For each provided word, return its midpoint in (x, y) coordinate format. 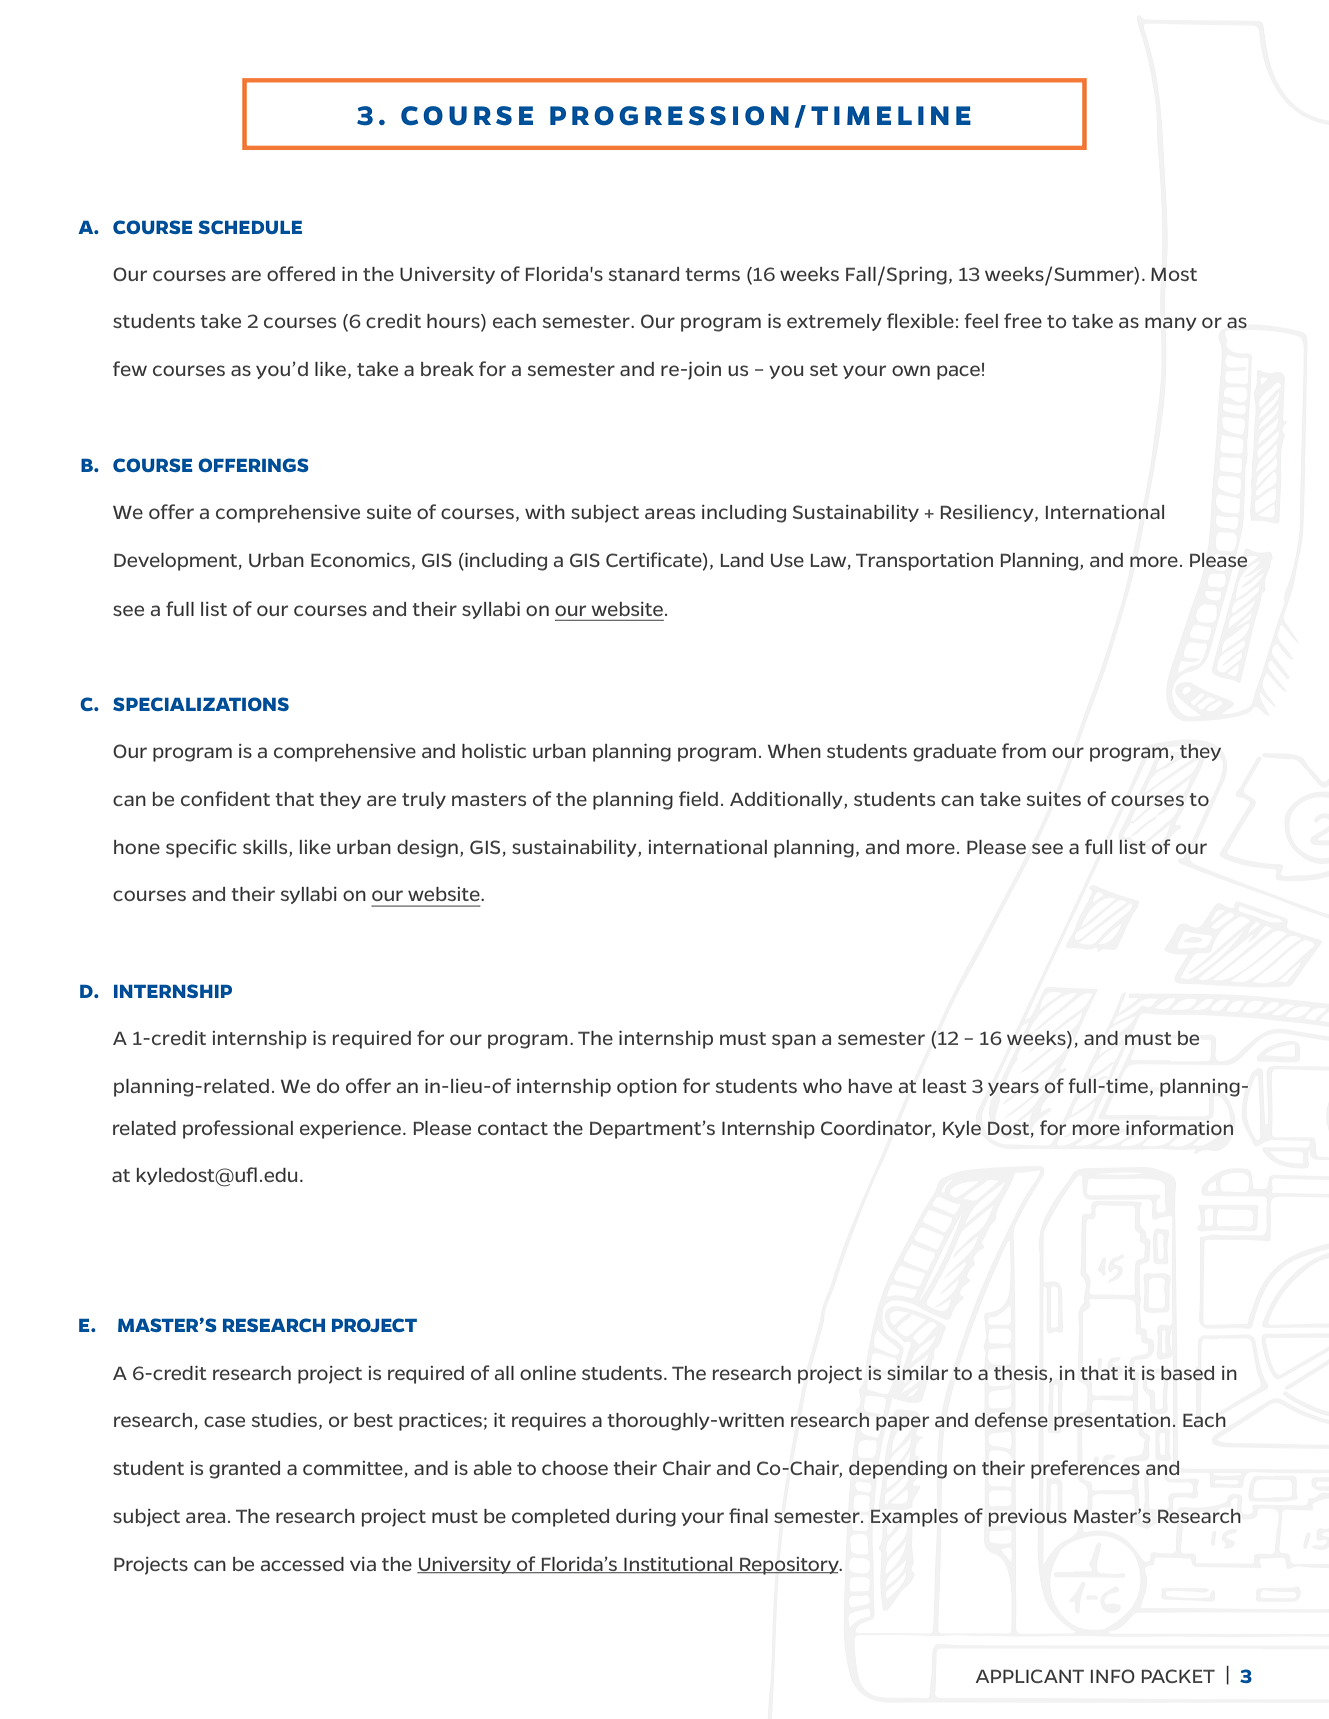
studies (284, 1420)
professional (238, 1129)
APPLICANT (1030, 1676)
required (426, 1375)
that (1099, 1373)
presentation (1112, 1422)
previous (1027, 1518)
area (205, 1517)
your (702, 1519)
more (1096, 1129)
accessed (302, 1564)
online (548, 1373)
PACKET (1178, 1676)
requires (549, 1422)
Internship (768, 1130)
